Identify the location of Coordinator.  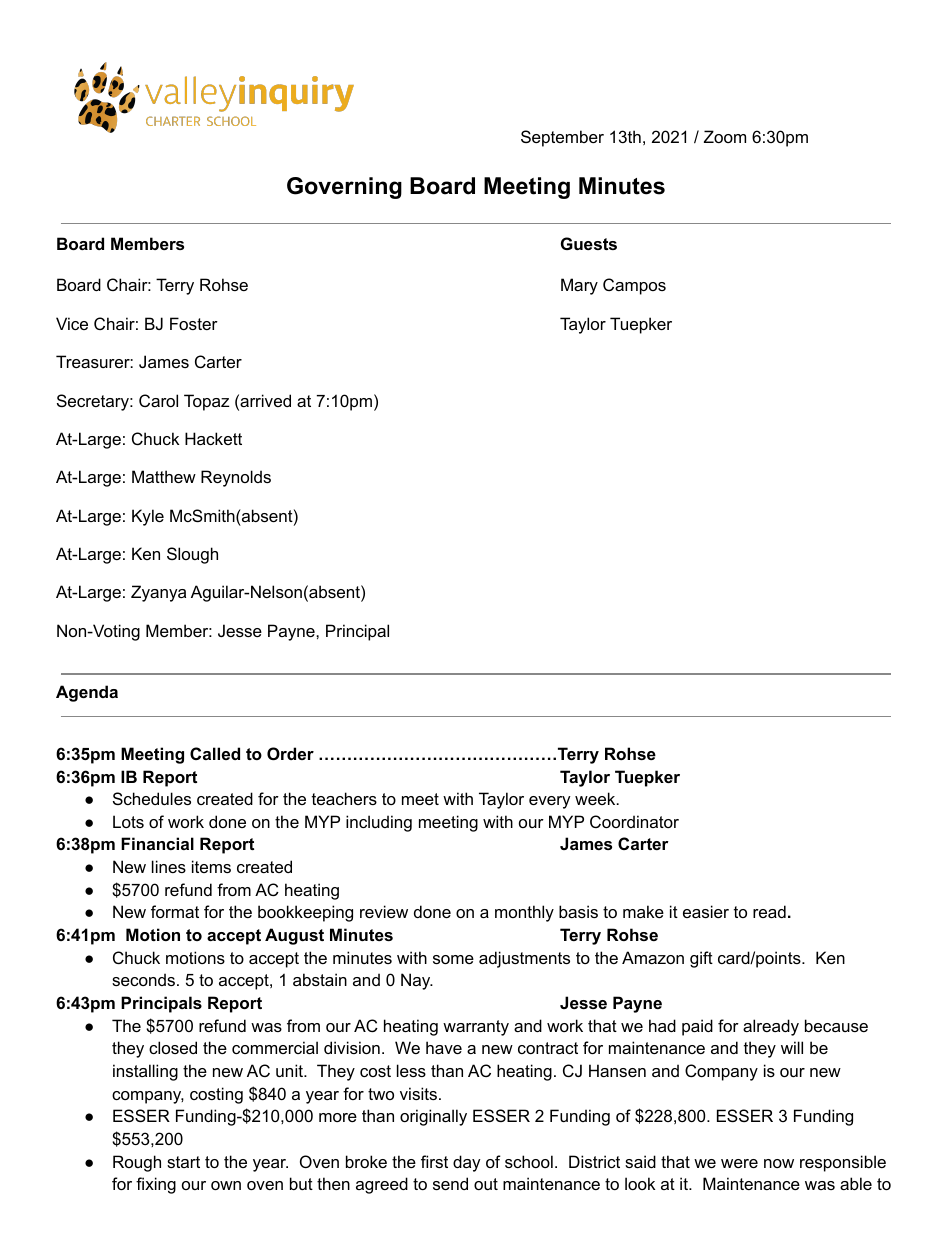
(634, 821).
